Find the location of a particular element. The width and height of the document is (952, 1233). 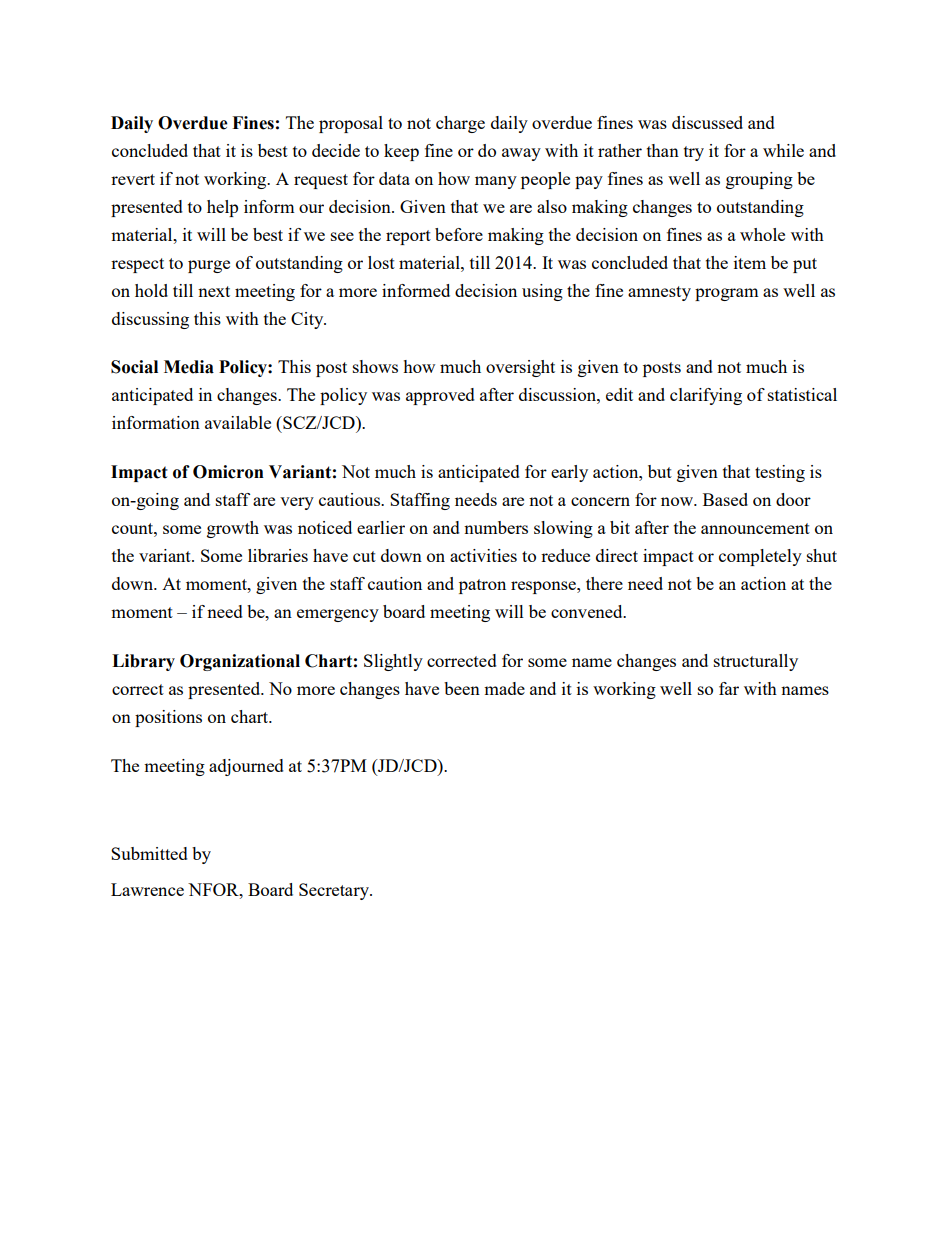

charge is located at coordinates (460, 124).
